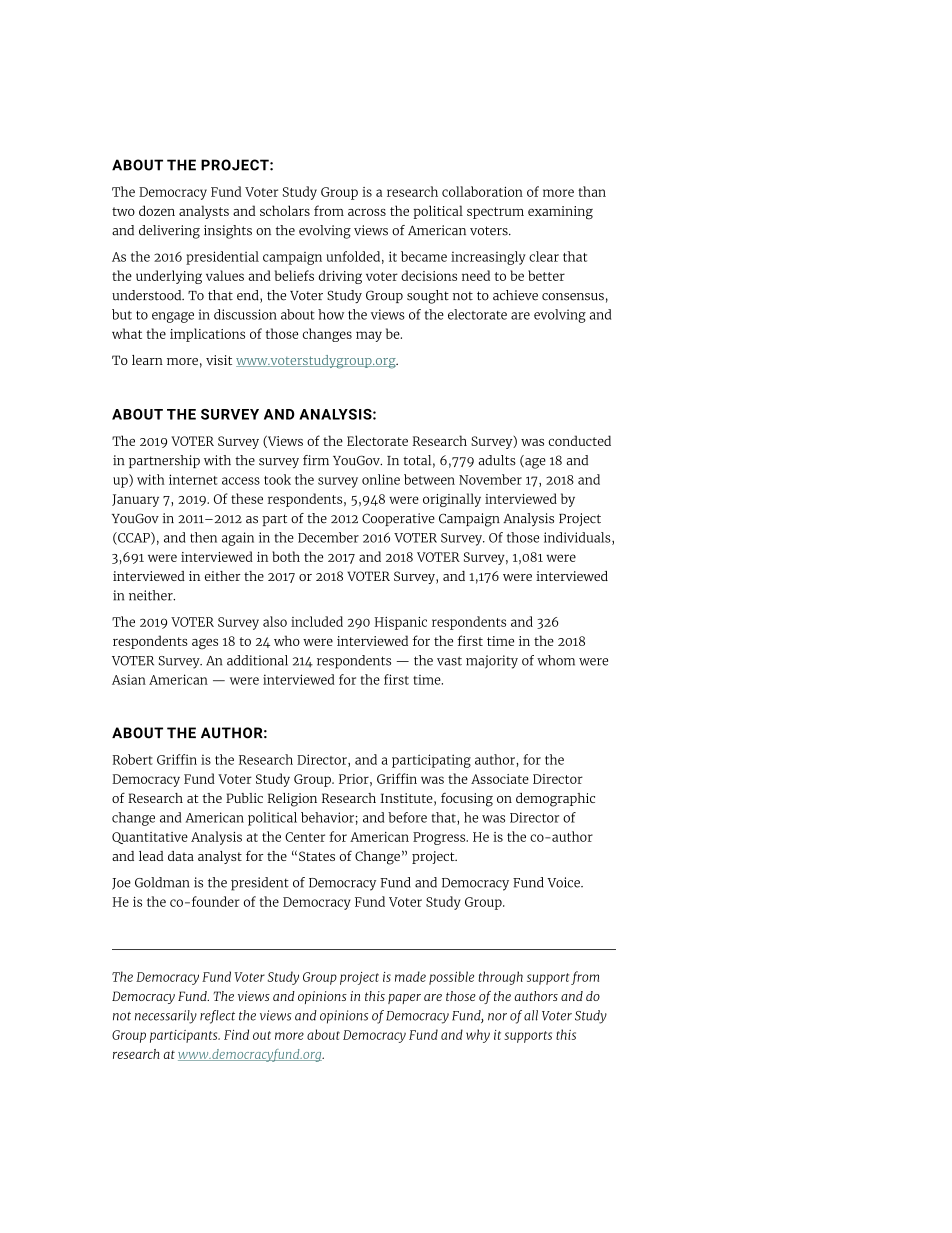 Image resolution: width=952 pixels, height=1233 pixels. What do you see at coordinates (193, 479) in the document?
I see `internet` at bounding box center [193, 479].
